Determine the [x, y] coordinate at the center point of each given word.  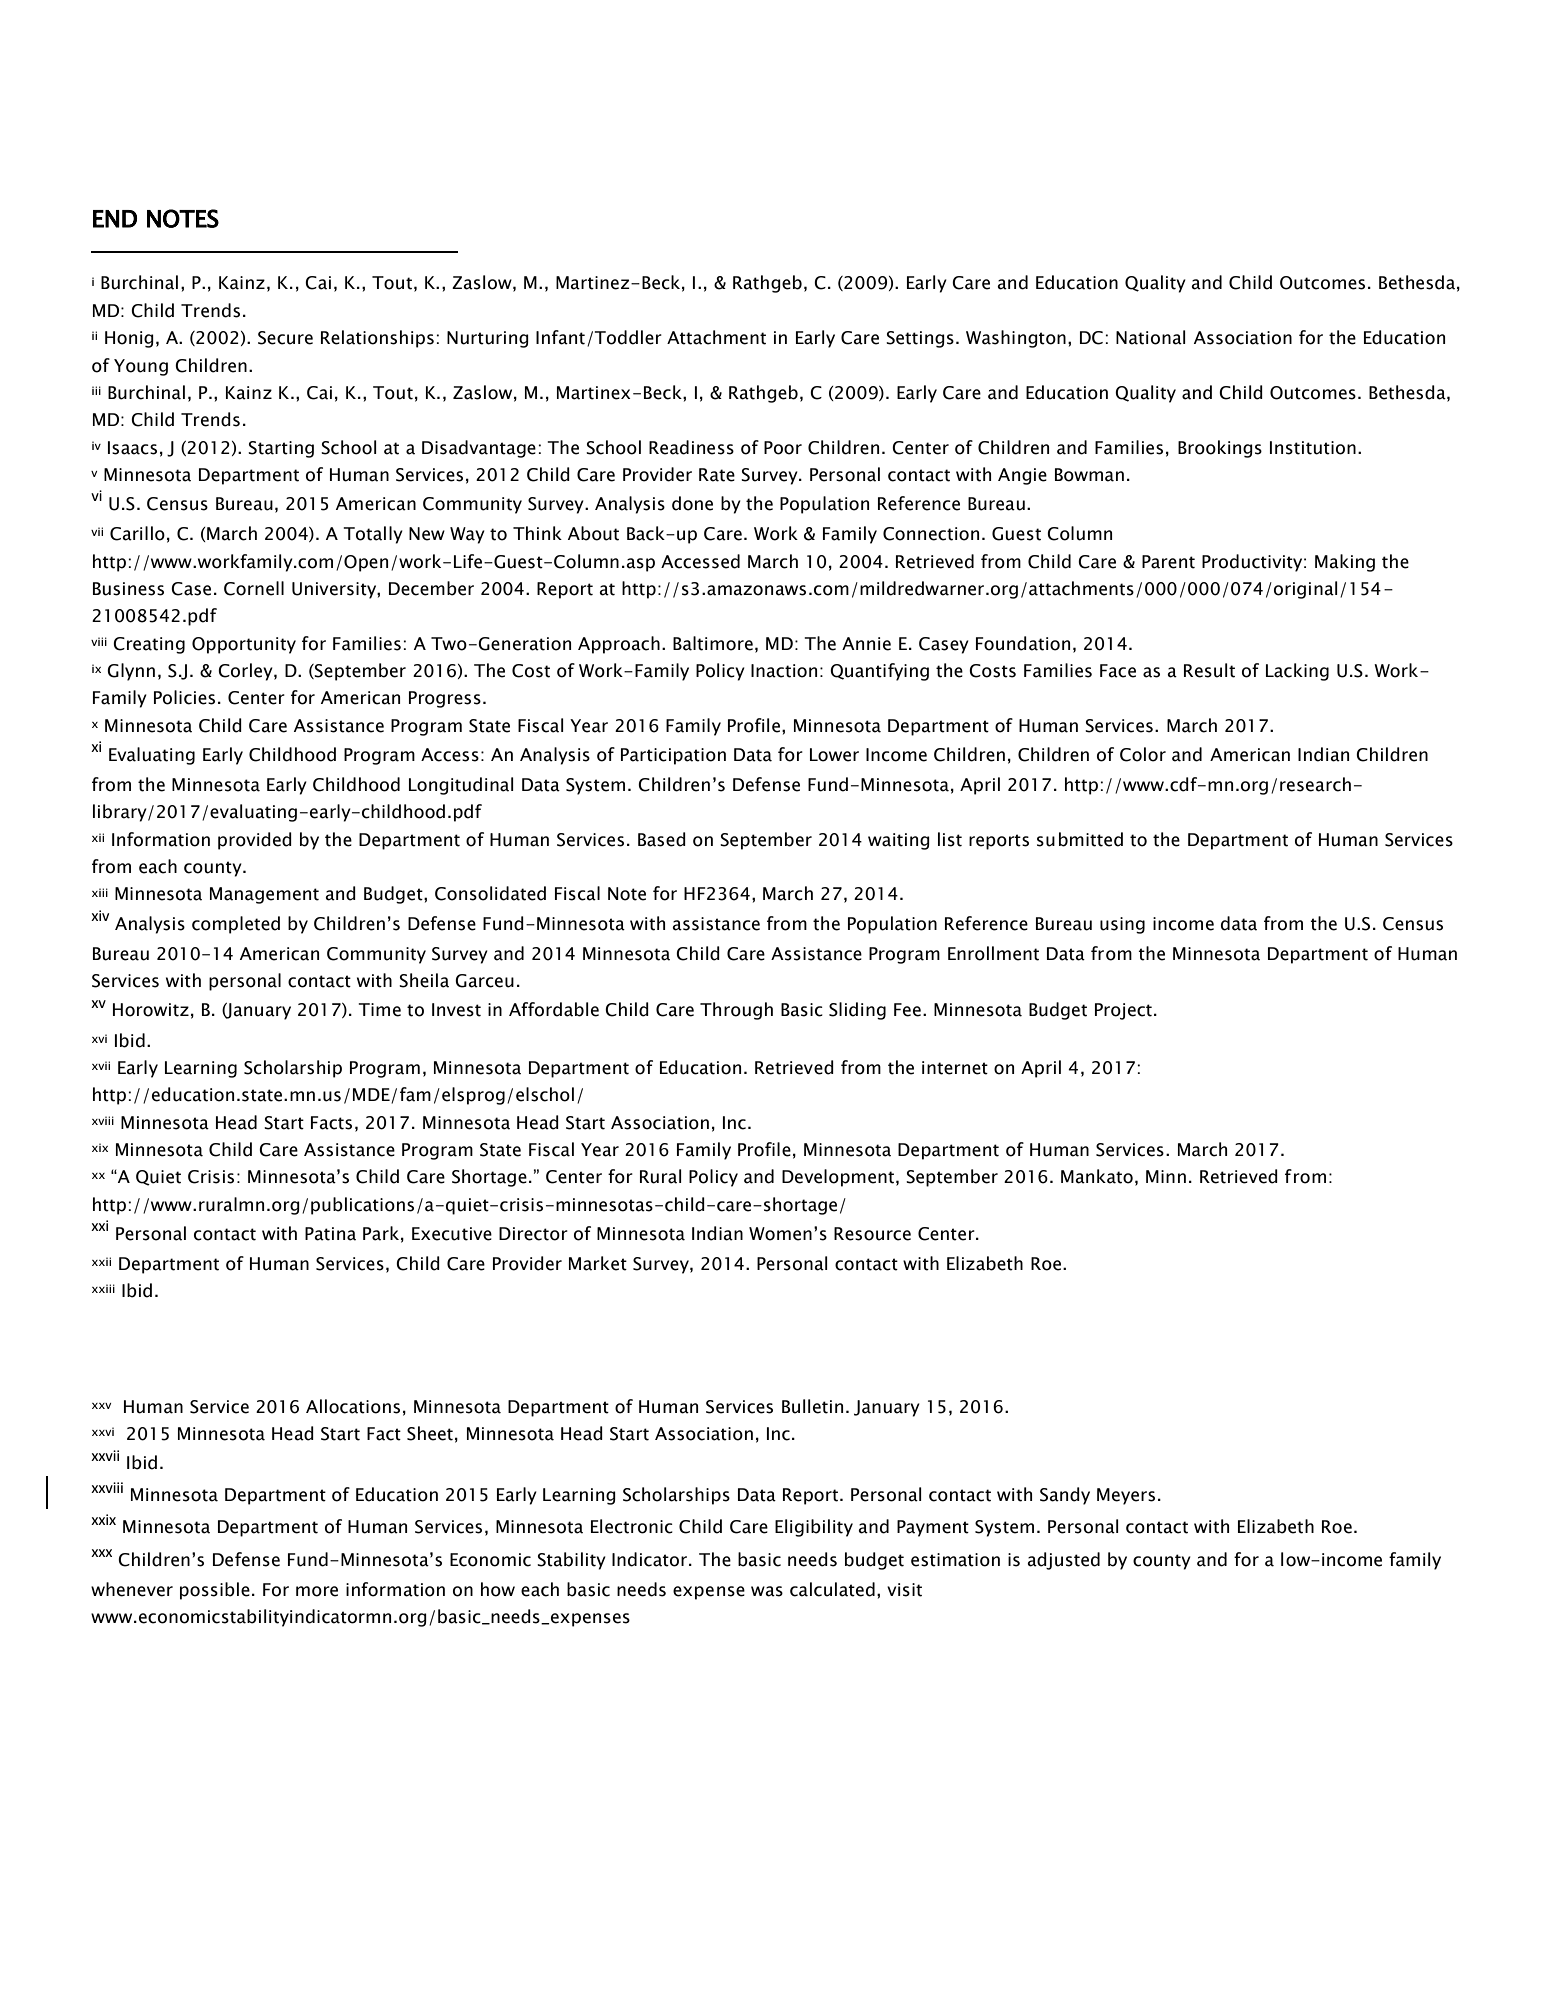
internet [955, 1068]
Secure [285, 338]
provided [255, 841]
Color [1143, 754]
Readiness [691, 447]
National [1151, 337]
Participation [673, 756]
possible [215, 1591]
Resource [872, 1234]
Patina [330, 1234]
